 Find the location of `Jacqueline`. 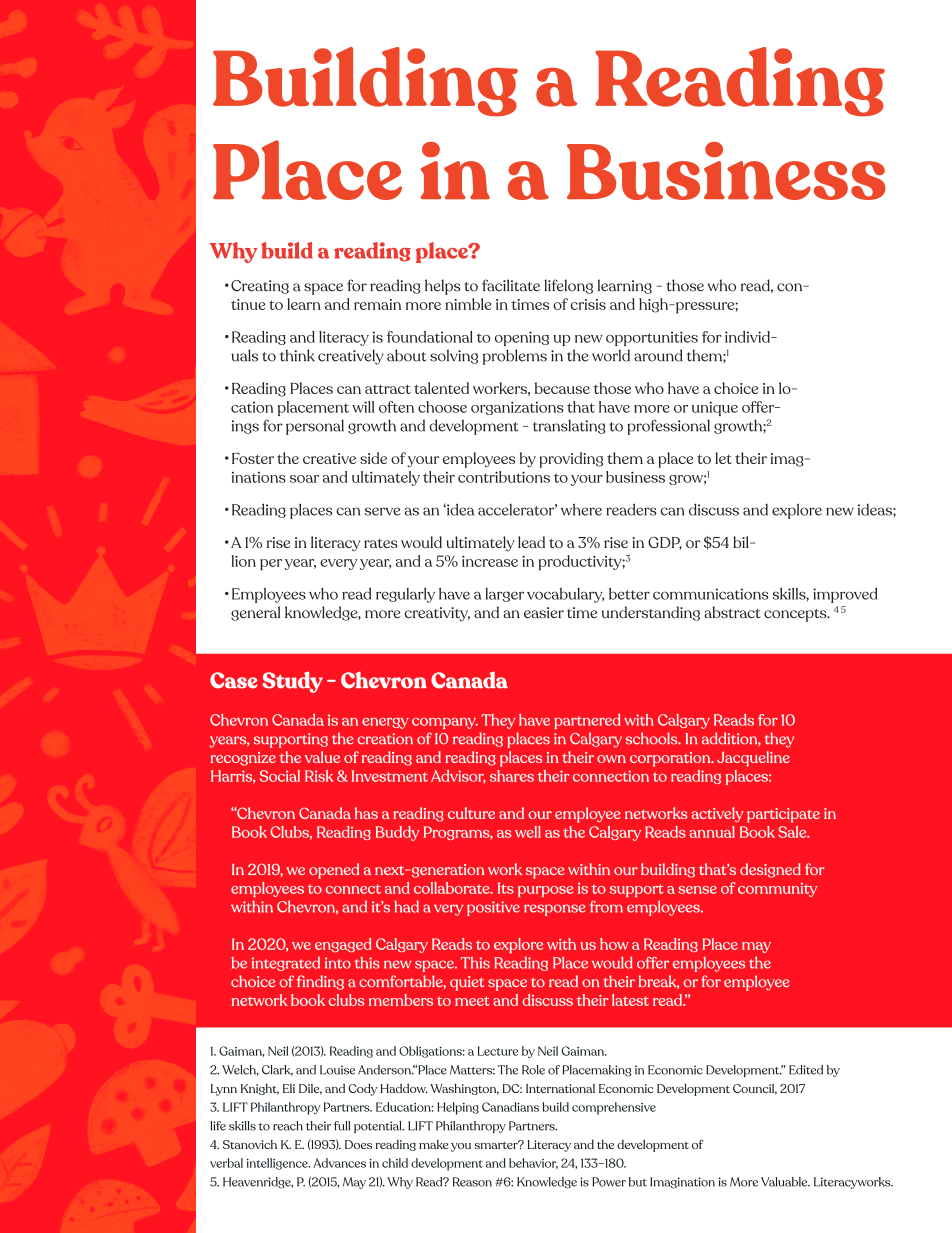

Jacqueline is located at coordinates (753, 759).
